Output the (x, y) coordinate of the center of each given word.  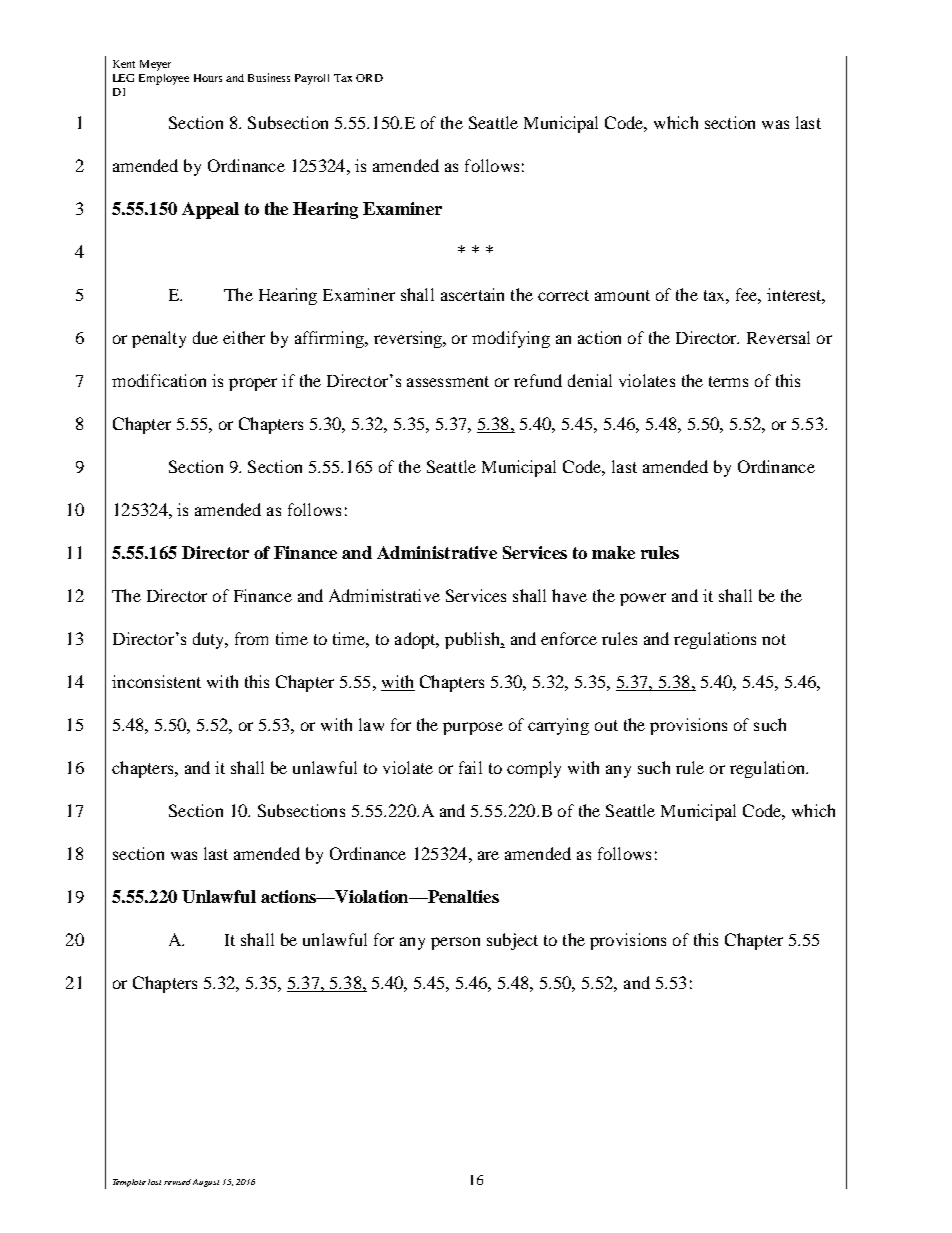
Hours (208, 78)
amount (622, 295)
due (205, 337)
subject (512, 941)
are (488, 855)
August (206, 1183)
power (643, 599)
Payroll (312, 79)
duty (210, 640)
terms (728, 381)
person (455, 943)
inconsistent (156, 681)
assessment (448, 381)
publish (473, 640)
